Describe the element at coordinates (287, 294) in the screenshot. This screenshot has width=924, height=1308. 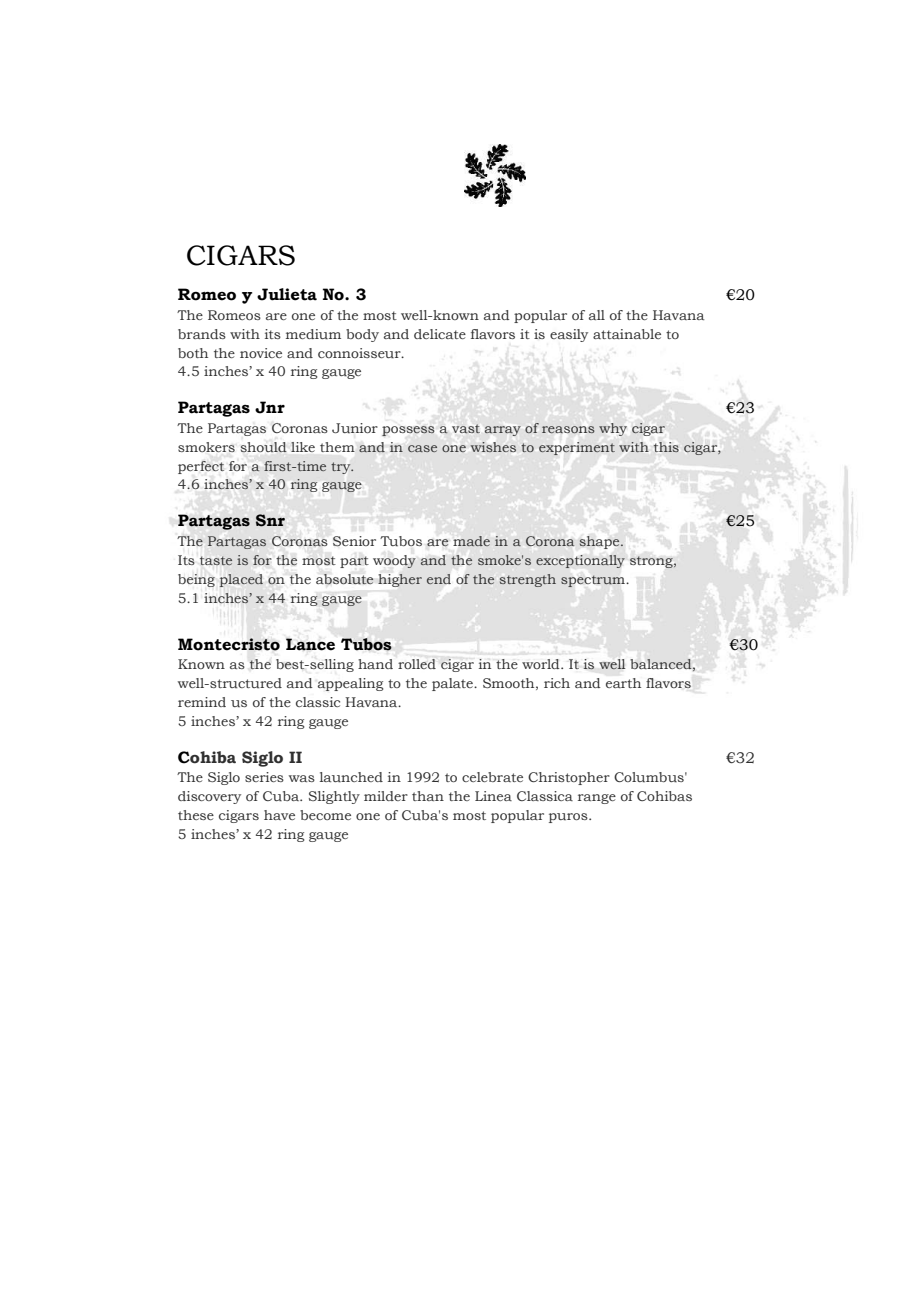
I see `Julieta` at that location.
